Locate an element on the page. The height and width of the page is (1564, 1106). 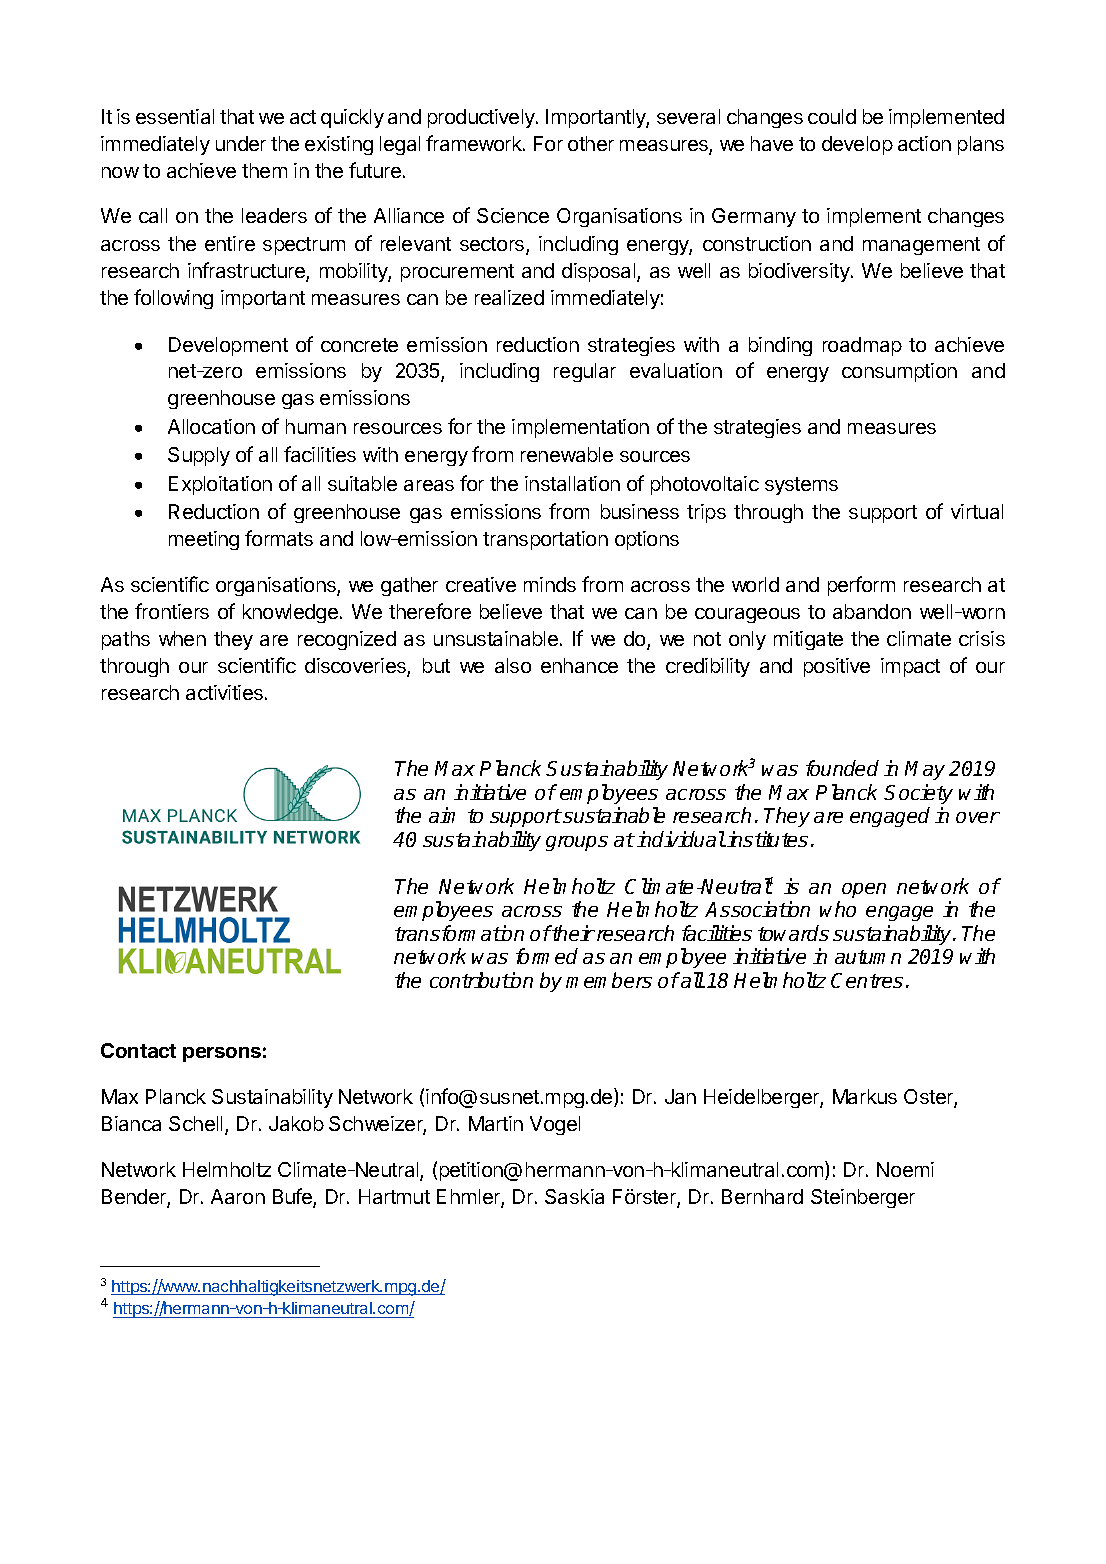
under is located at coordinates (241, 143).
